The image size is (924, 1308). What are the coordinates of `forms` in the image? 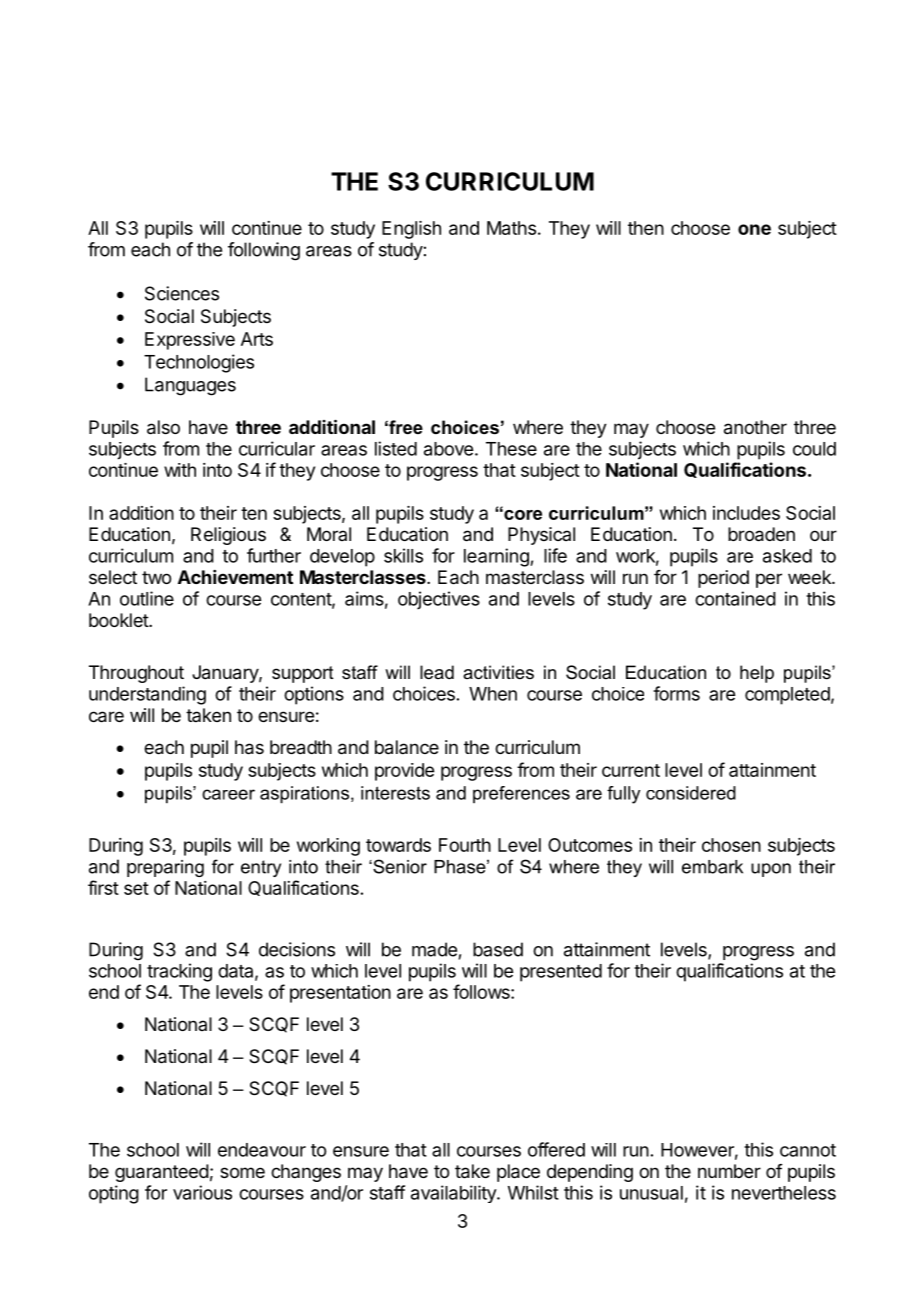 It's located at (676, 693).
